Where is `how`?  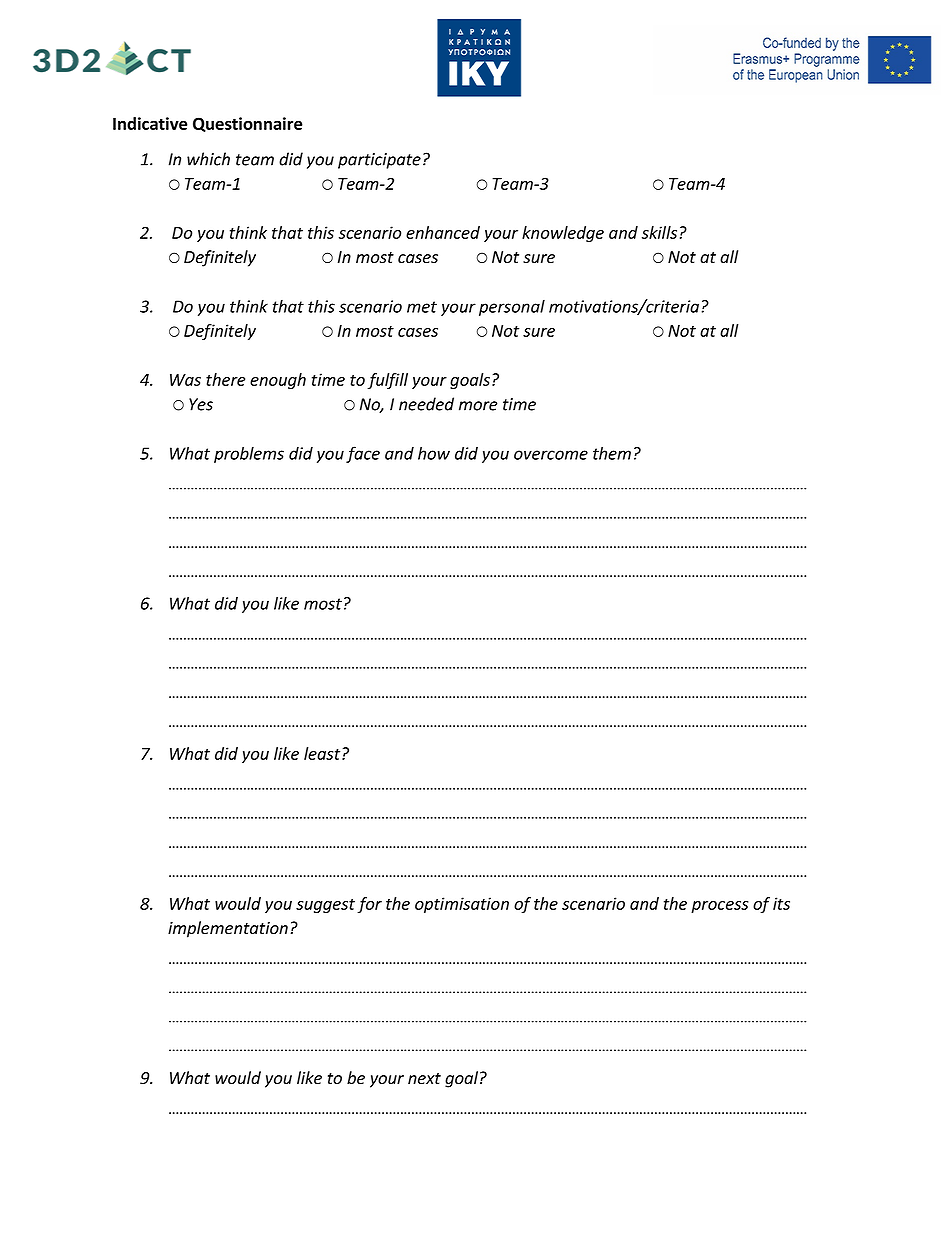 how is located at coordinates (434, 453).
